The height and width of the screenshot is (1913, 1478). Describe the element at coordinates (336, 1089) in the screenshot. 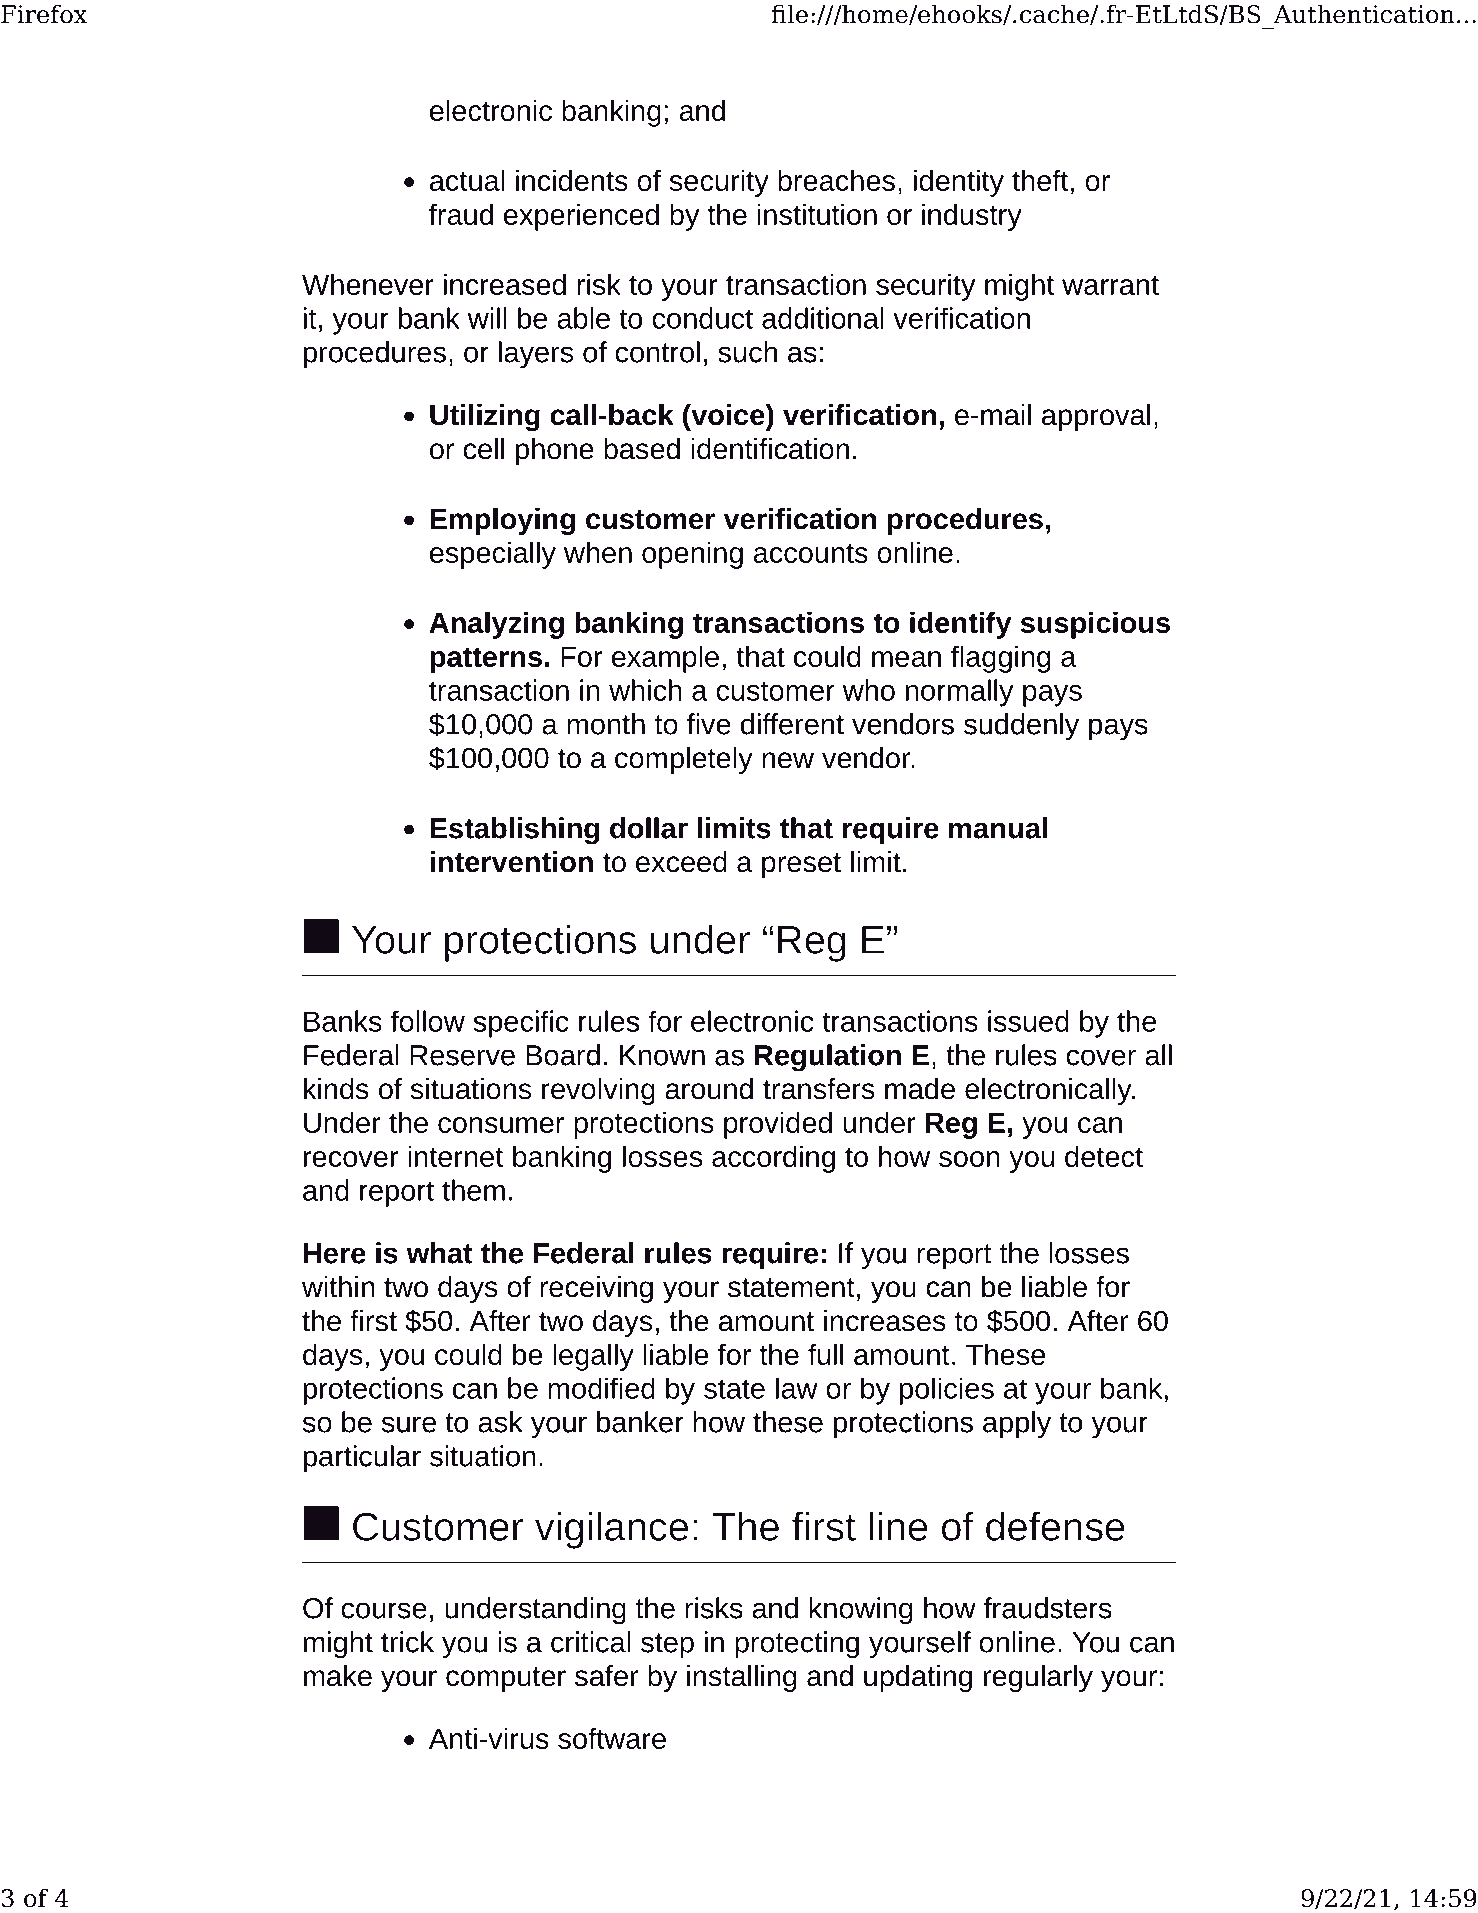

I see `kinds` at that location.
